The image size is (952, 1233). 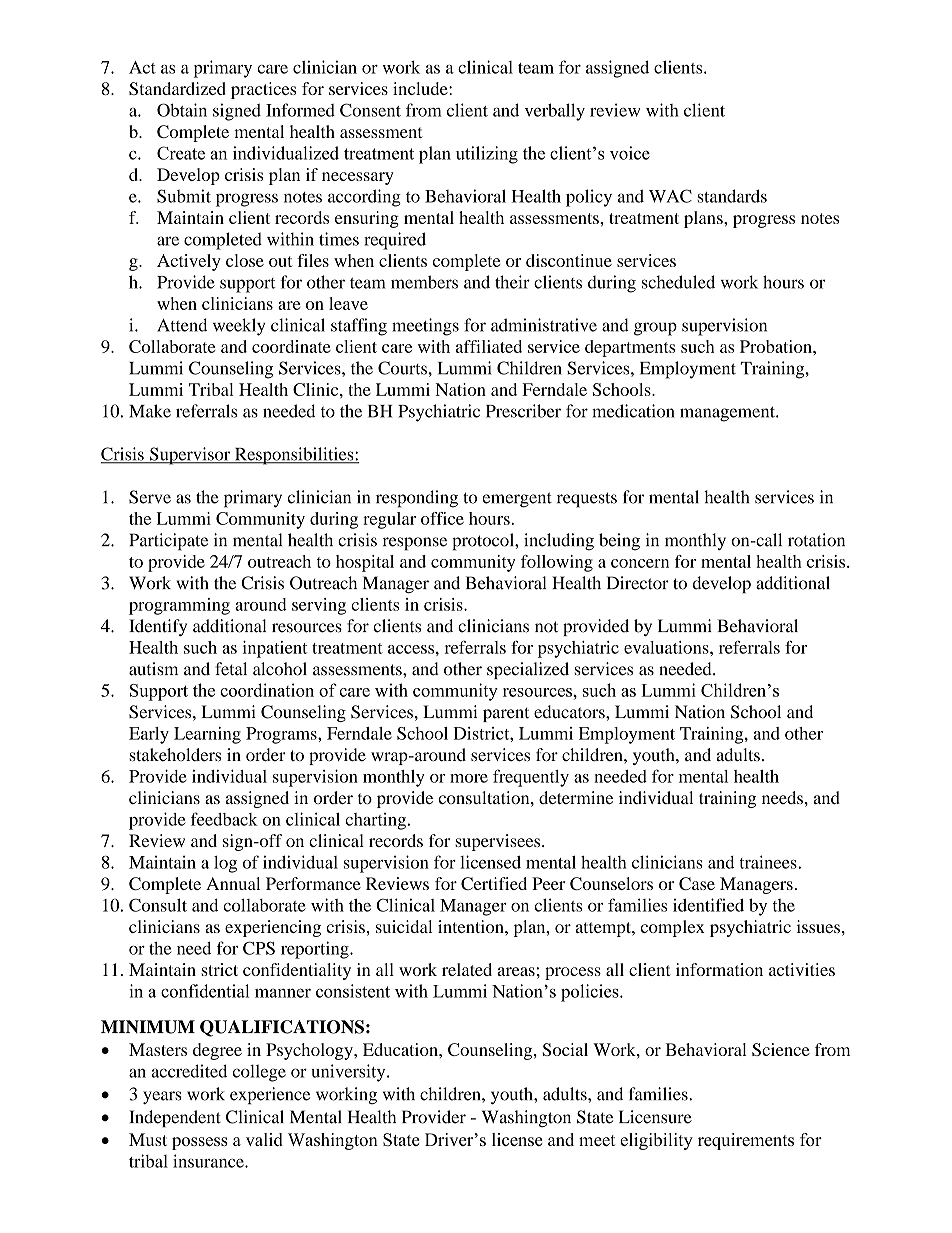 I want to click on identified, so click(x=708, y=905).
